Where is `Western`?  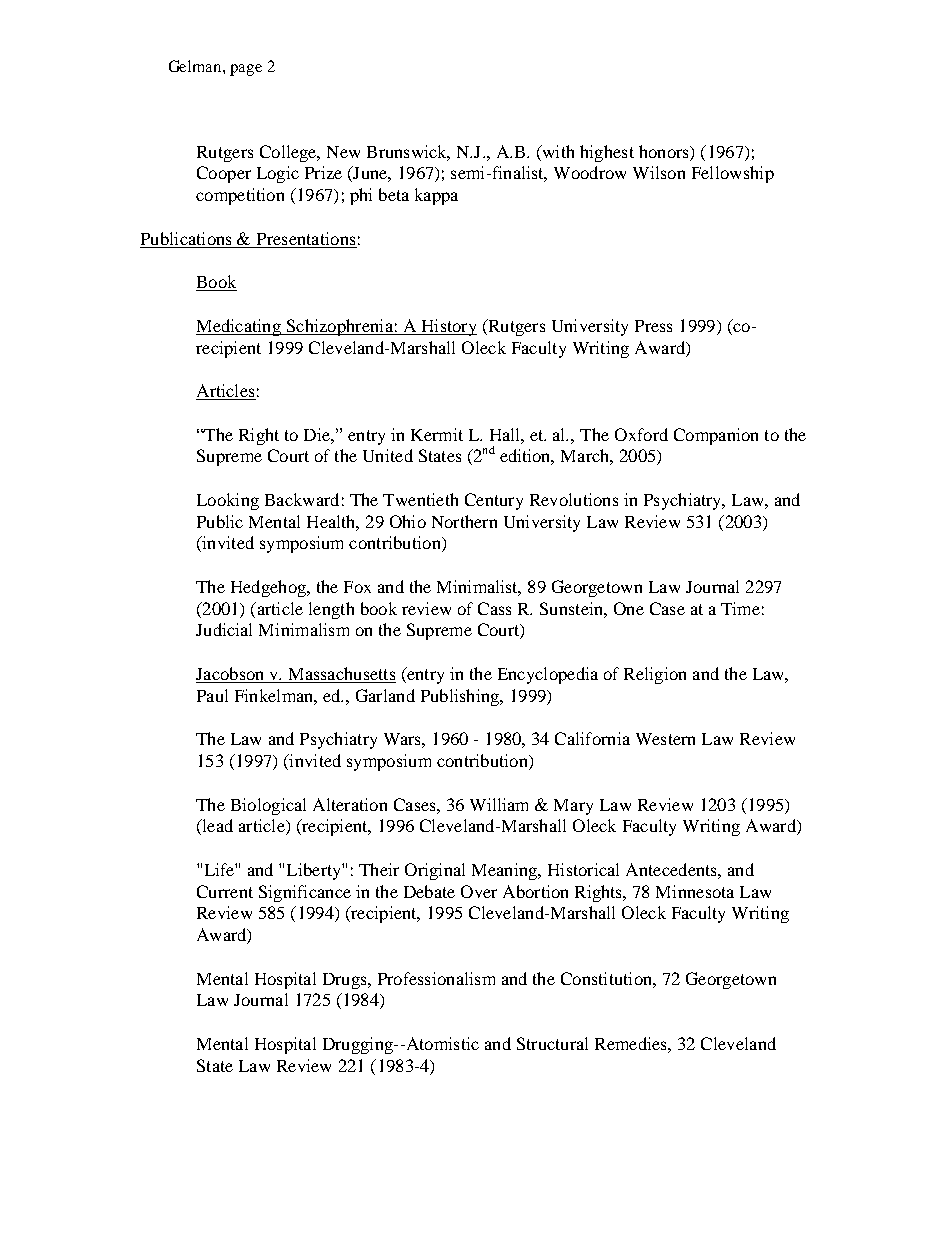 Western is located at coordinates (665, 739).
